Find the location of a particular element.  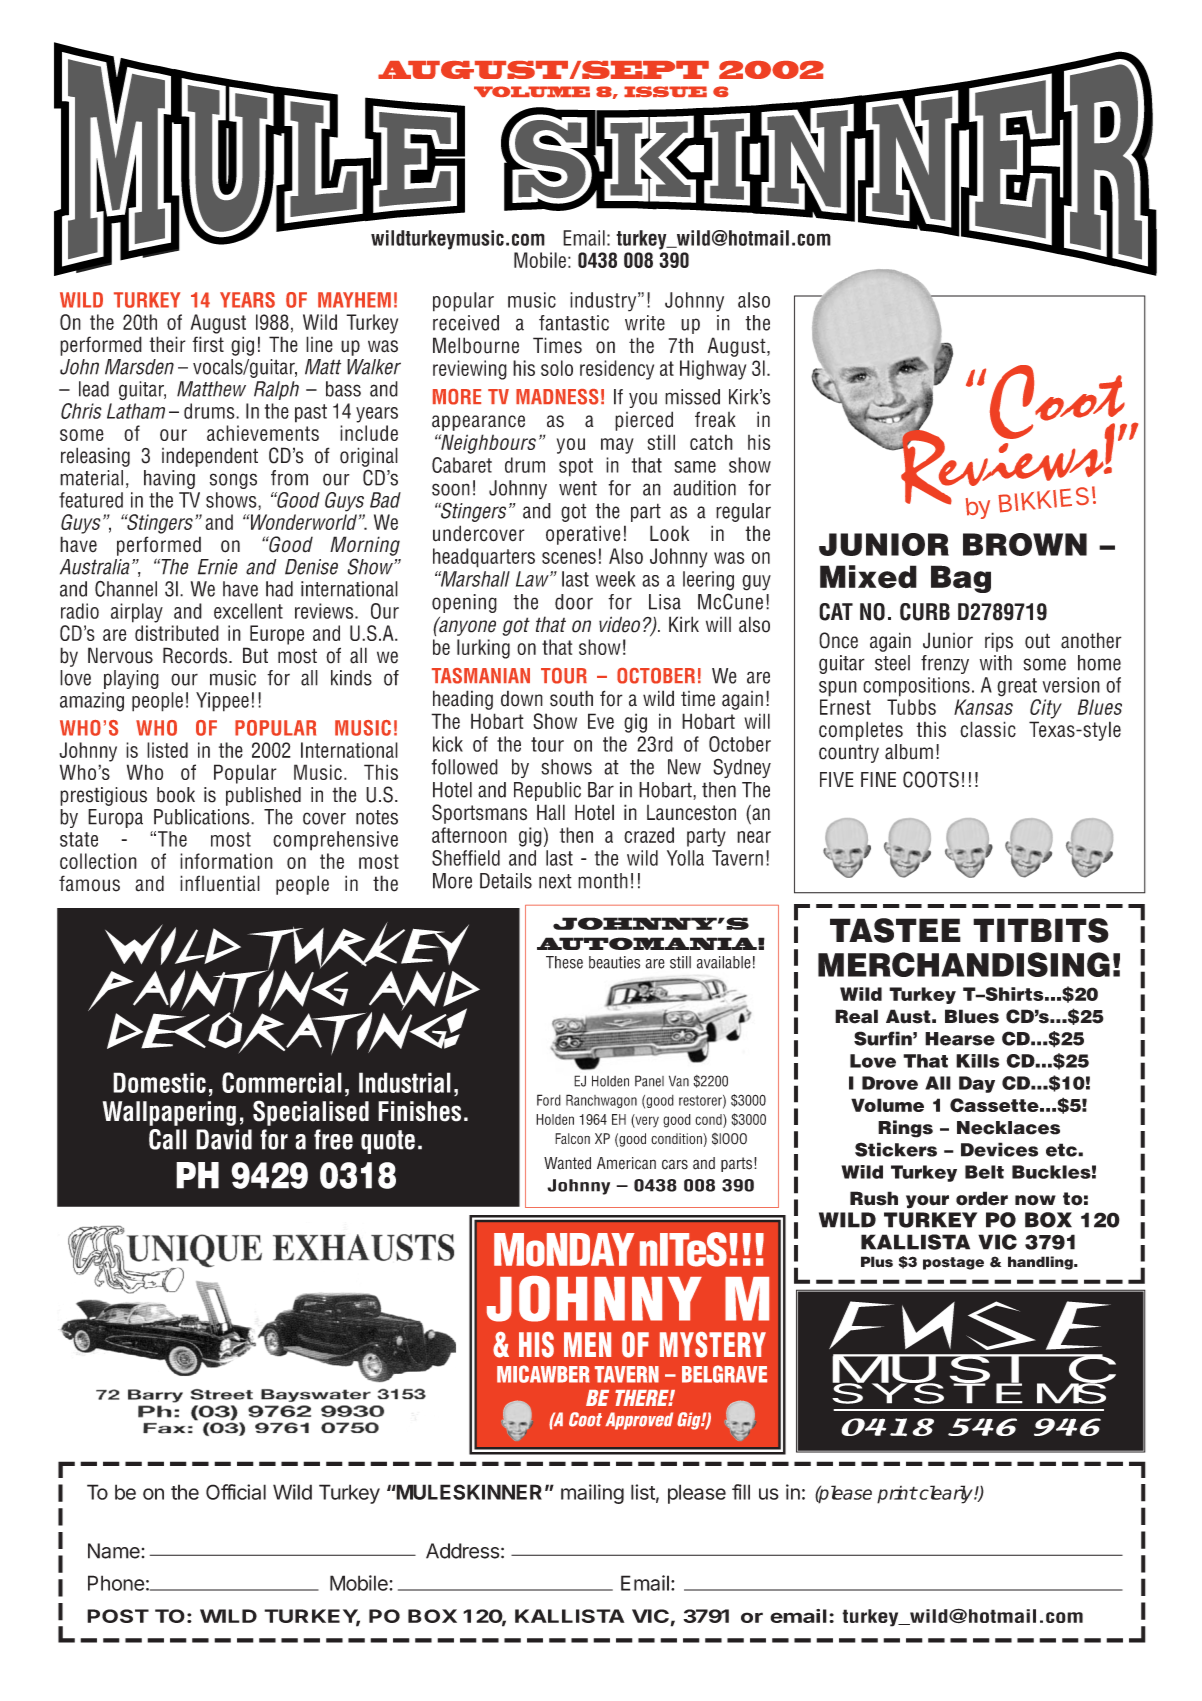

Publications is located at coordinates (203, 817).
